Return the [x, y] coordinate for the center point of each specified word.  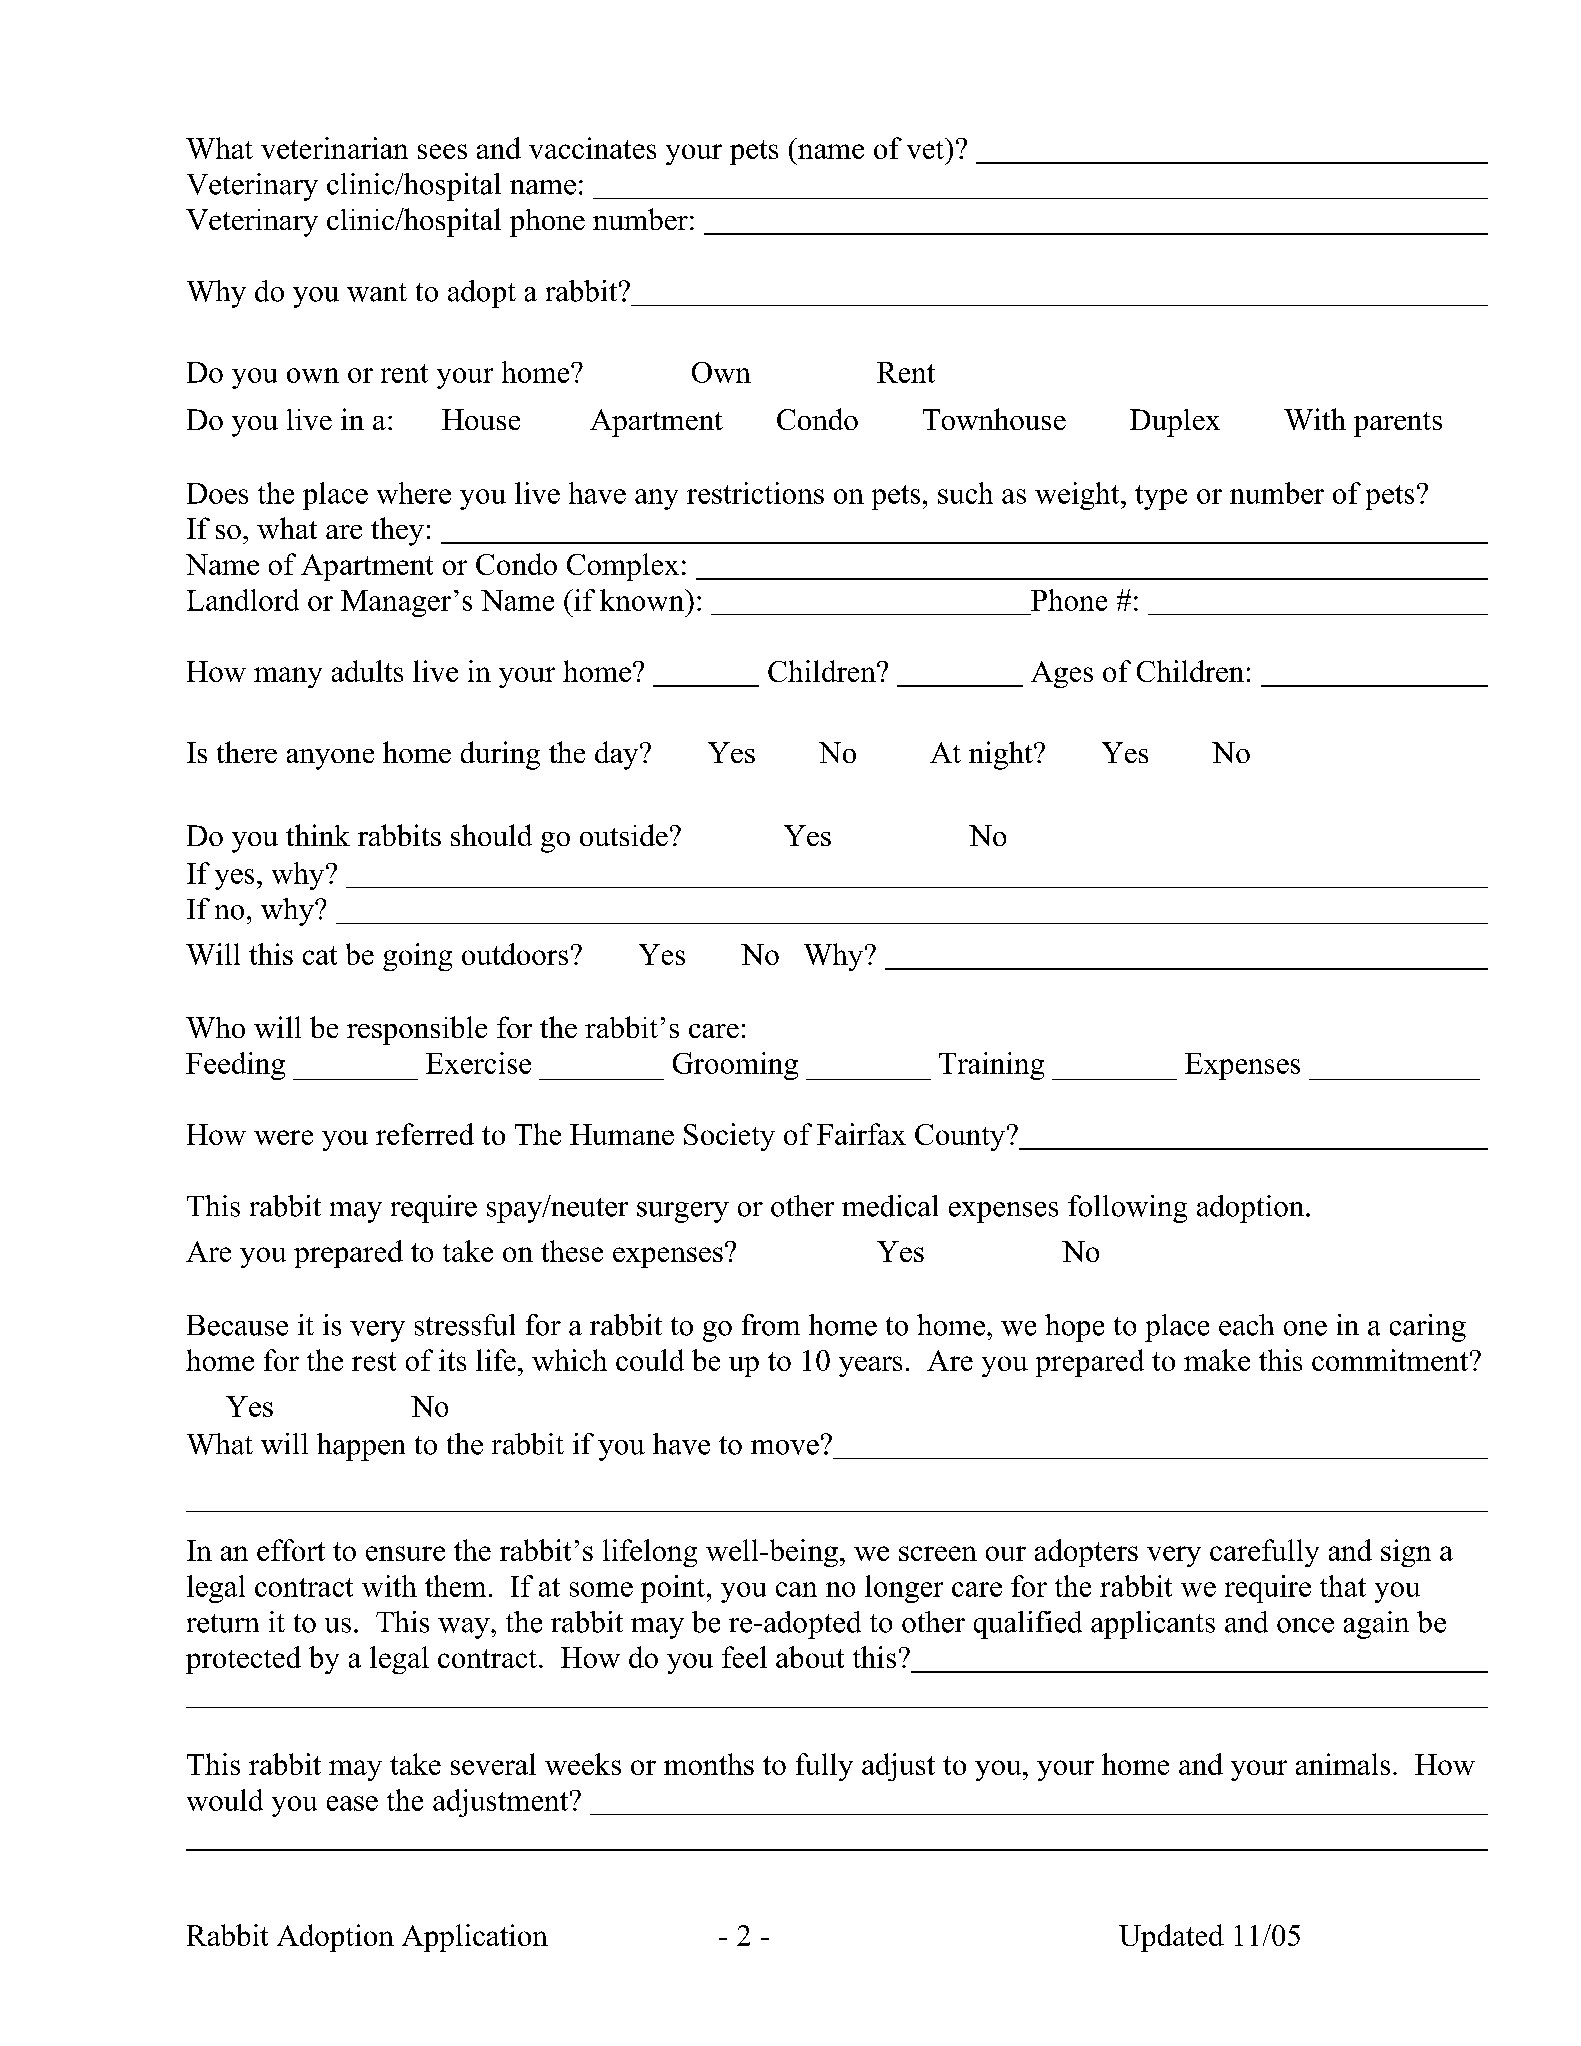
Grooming [735, 1066]
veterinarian [334, 148]
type [1161, 497]
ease [352, 1803]
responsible [417, 1030]
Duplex [1175, 423]
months [709, 1764]
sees [442, 151]
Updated [1171, 1938]
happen [361, 1447]
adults [367, 671]
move [785, 1447]
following [1127, 1209]
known [643, 600]
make [1217, 1360]
